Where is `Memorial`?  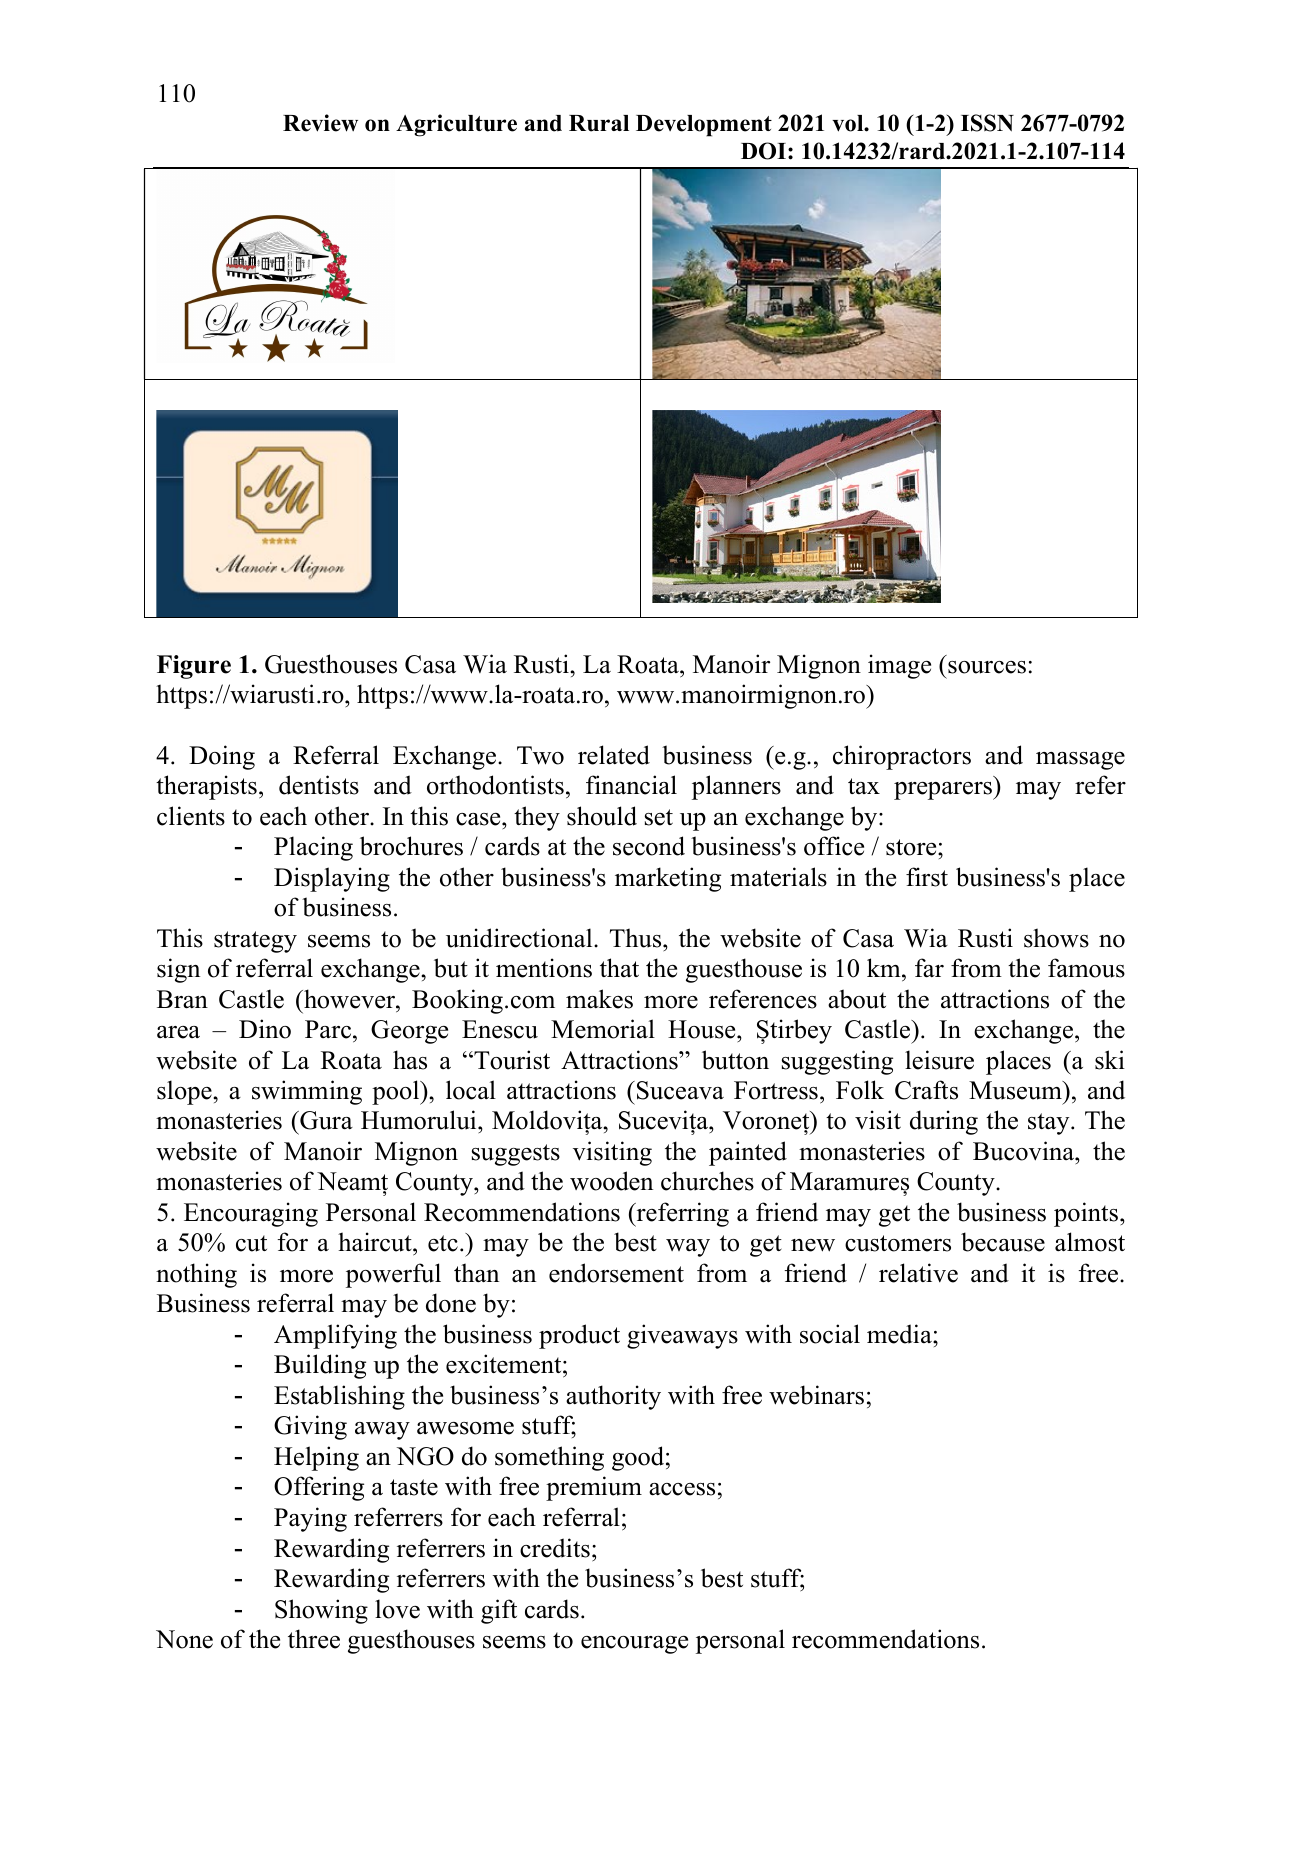 Memorial is located at coordinates (603, 1029).
